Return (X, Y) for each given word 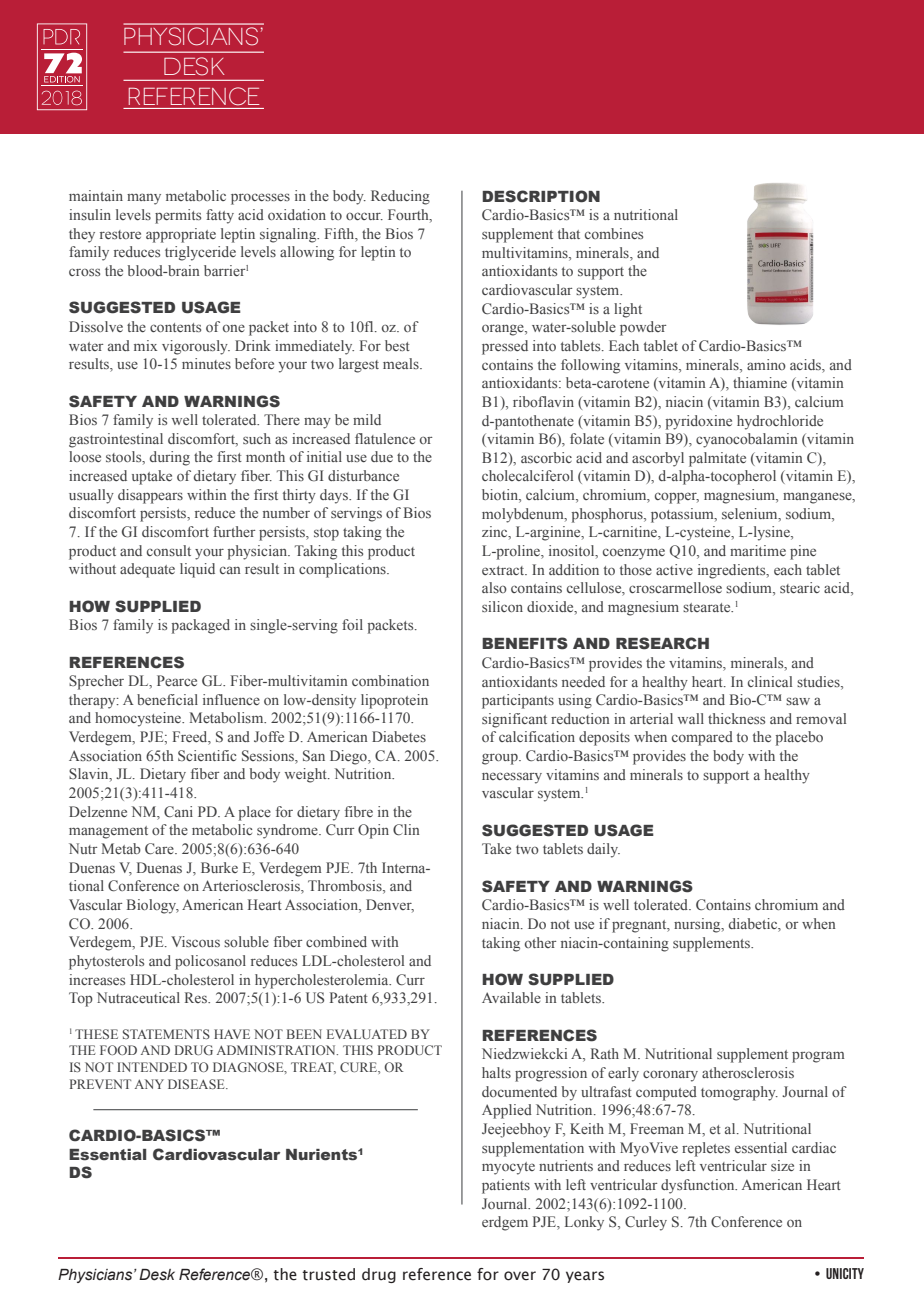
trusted (328, 1274)
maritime (758, 550)
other (540, 942)
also (494, 587)
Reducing (400, 197)
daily (603, 850)
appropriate (181, 235)
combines (614, 233)
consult (169, 550)
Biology (153, 906)
